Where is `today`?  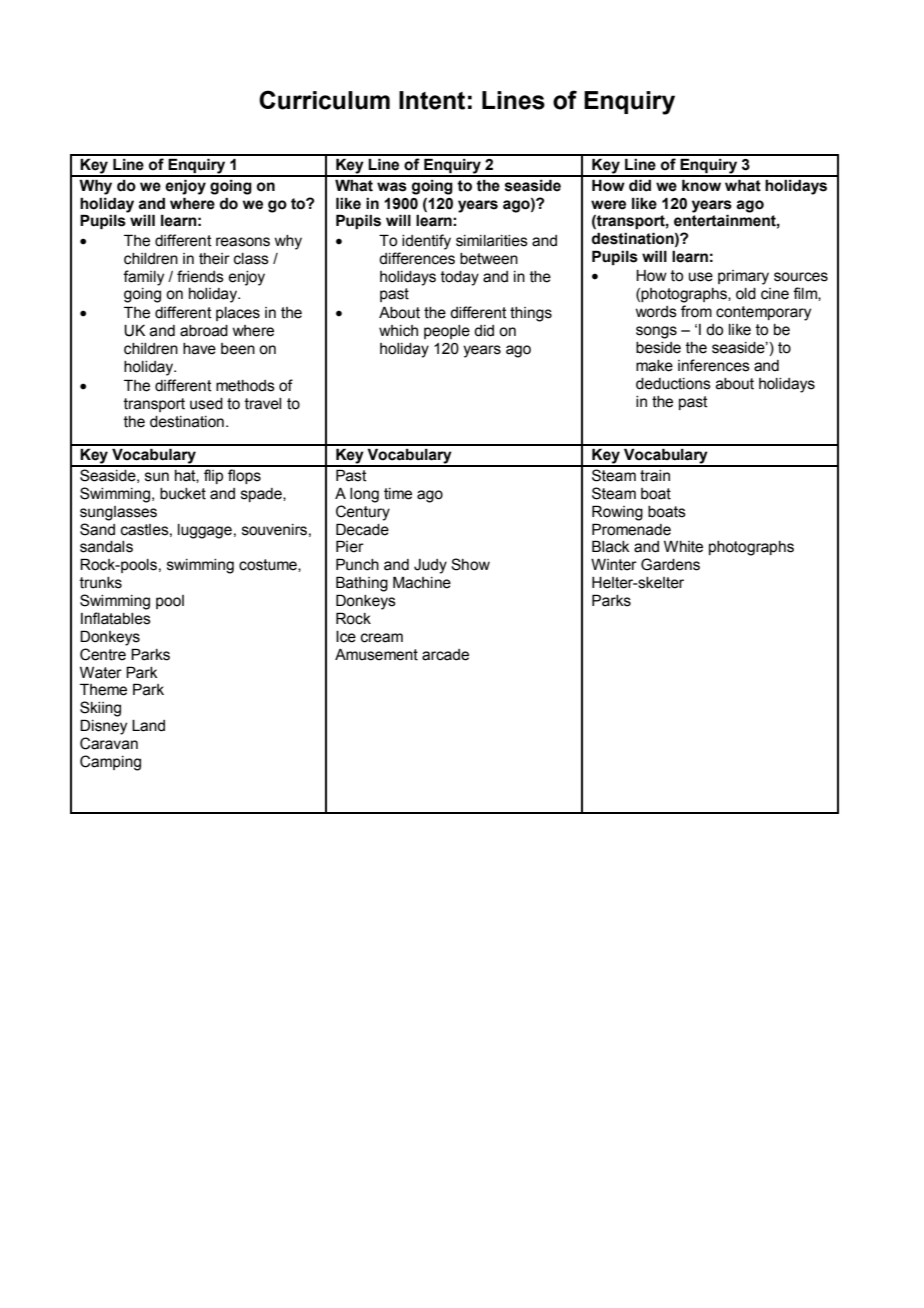 today is located at coordinates (460, 278).
